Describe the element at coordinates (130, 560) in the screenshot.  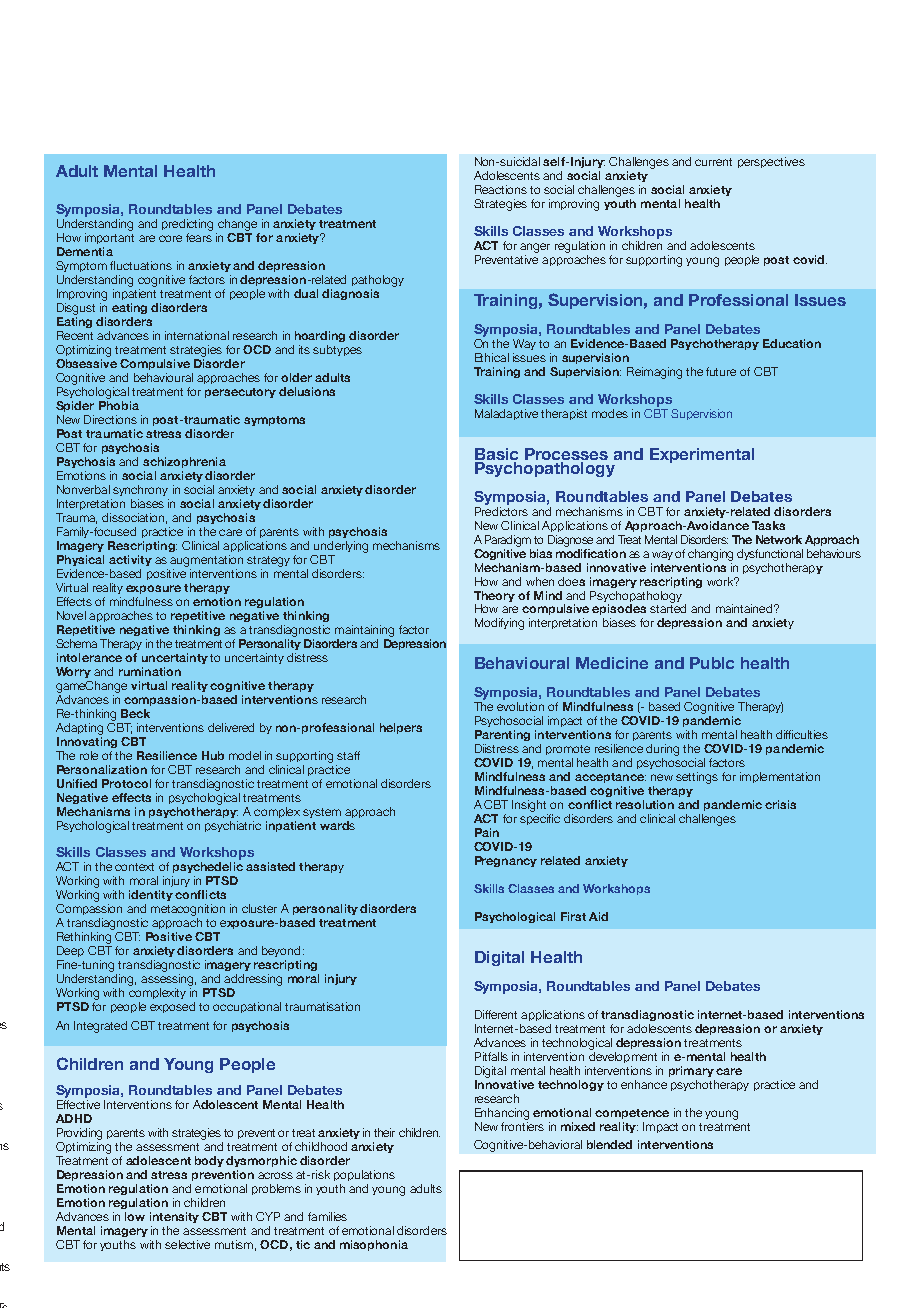
I see `activity` at that location.
